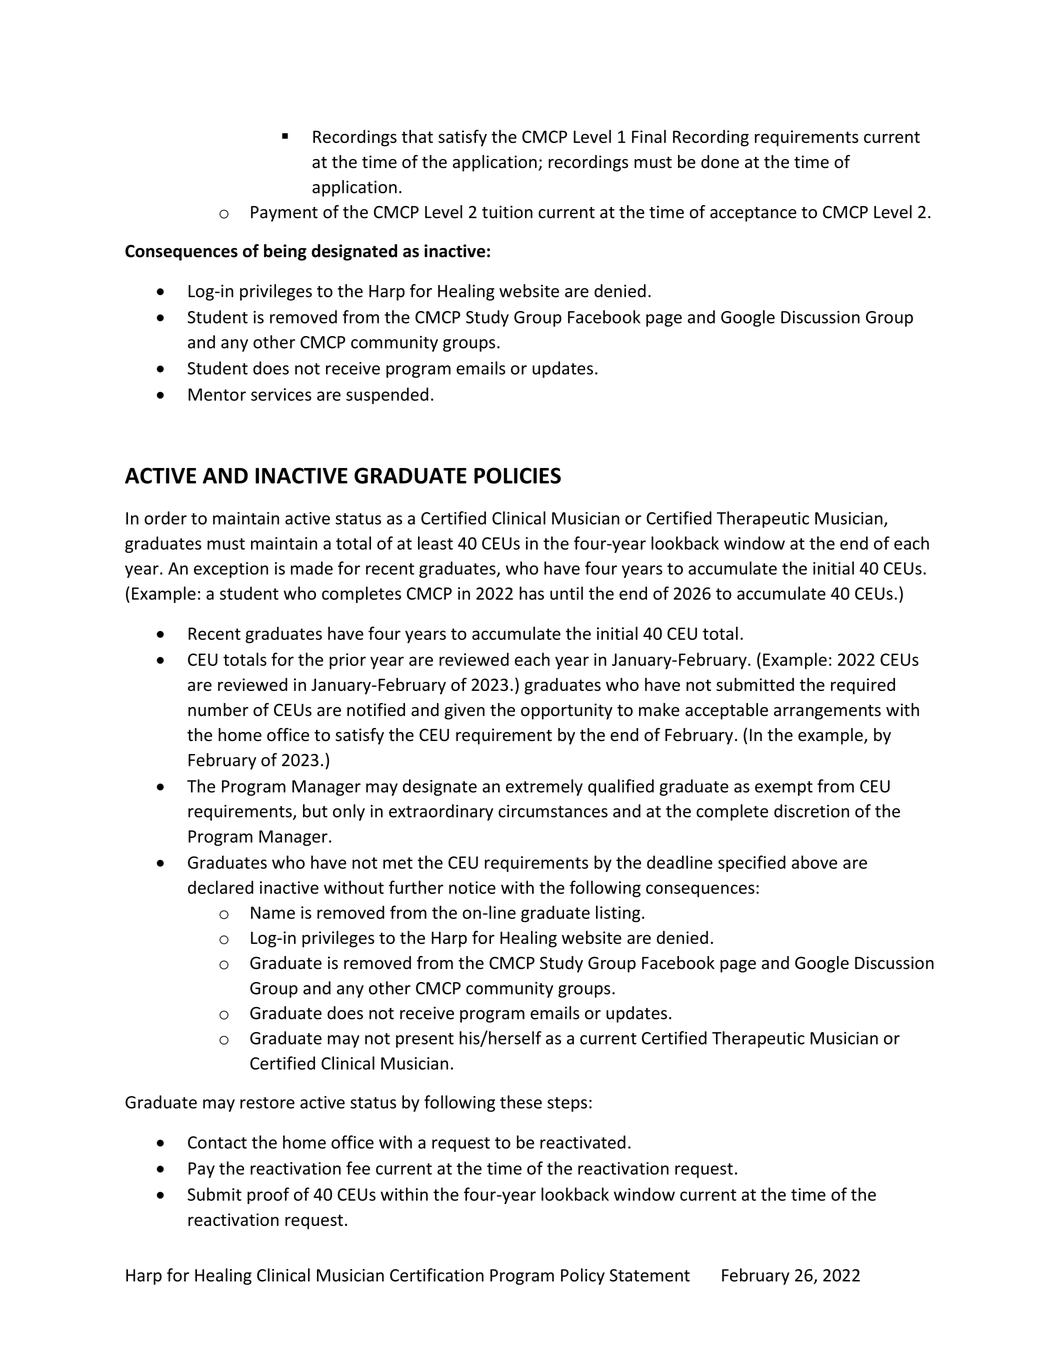  What do you see at coordinates (827, 712) in the screenshot?
I see `arrangements` at bounding box center [827, 712].
